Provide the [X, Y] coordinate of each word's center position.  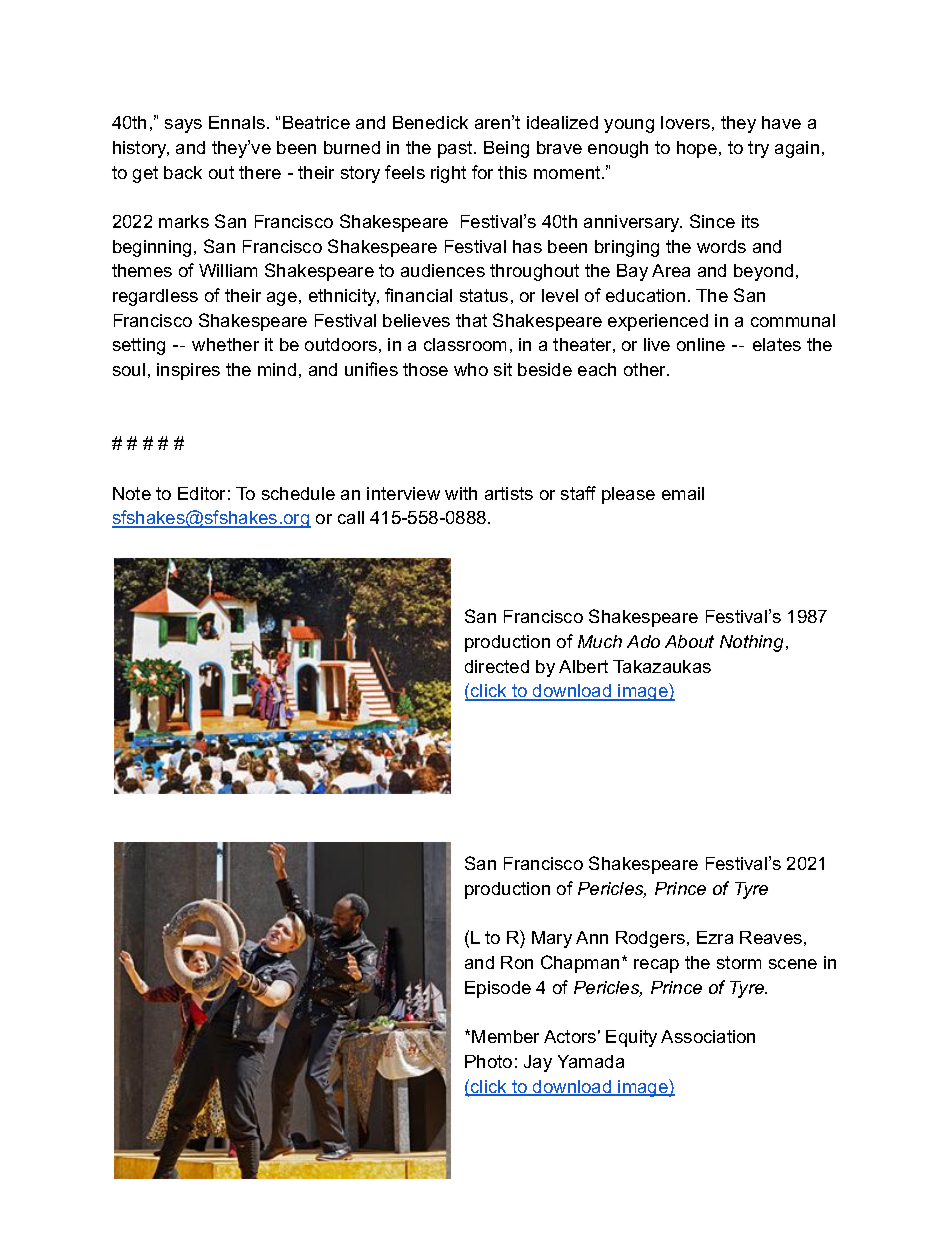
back [183, 172]
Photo [488, 1061]
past [456, 149]
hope [697, 149]
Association [708, 1036]
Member [505, 1036]
